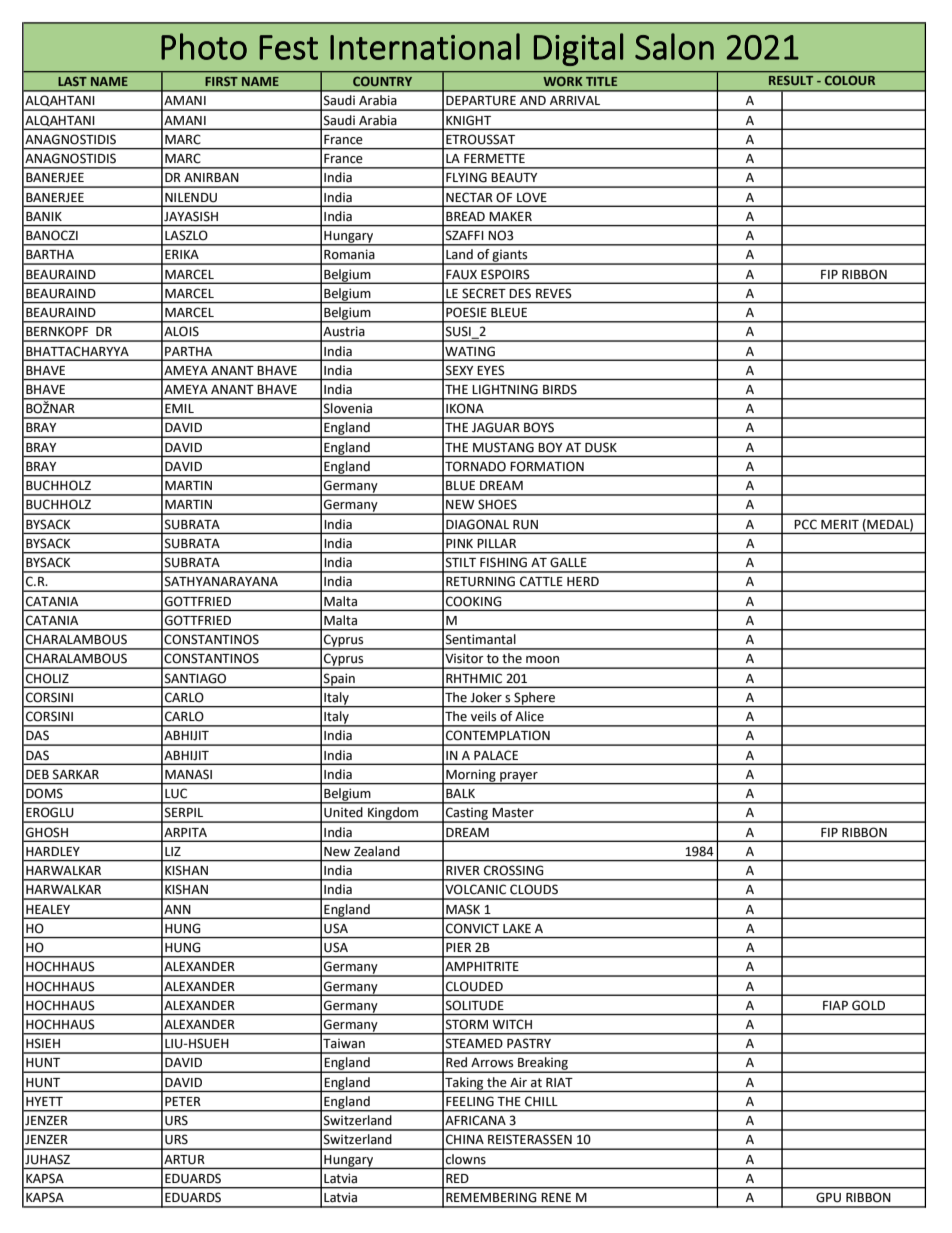  I want to click on RESULT, so click(791, 80).
